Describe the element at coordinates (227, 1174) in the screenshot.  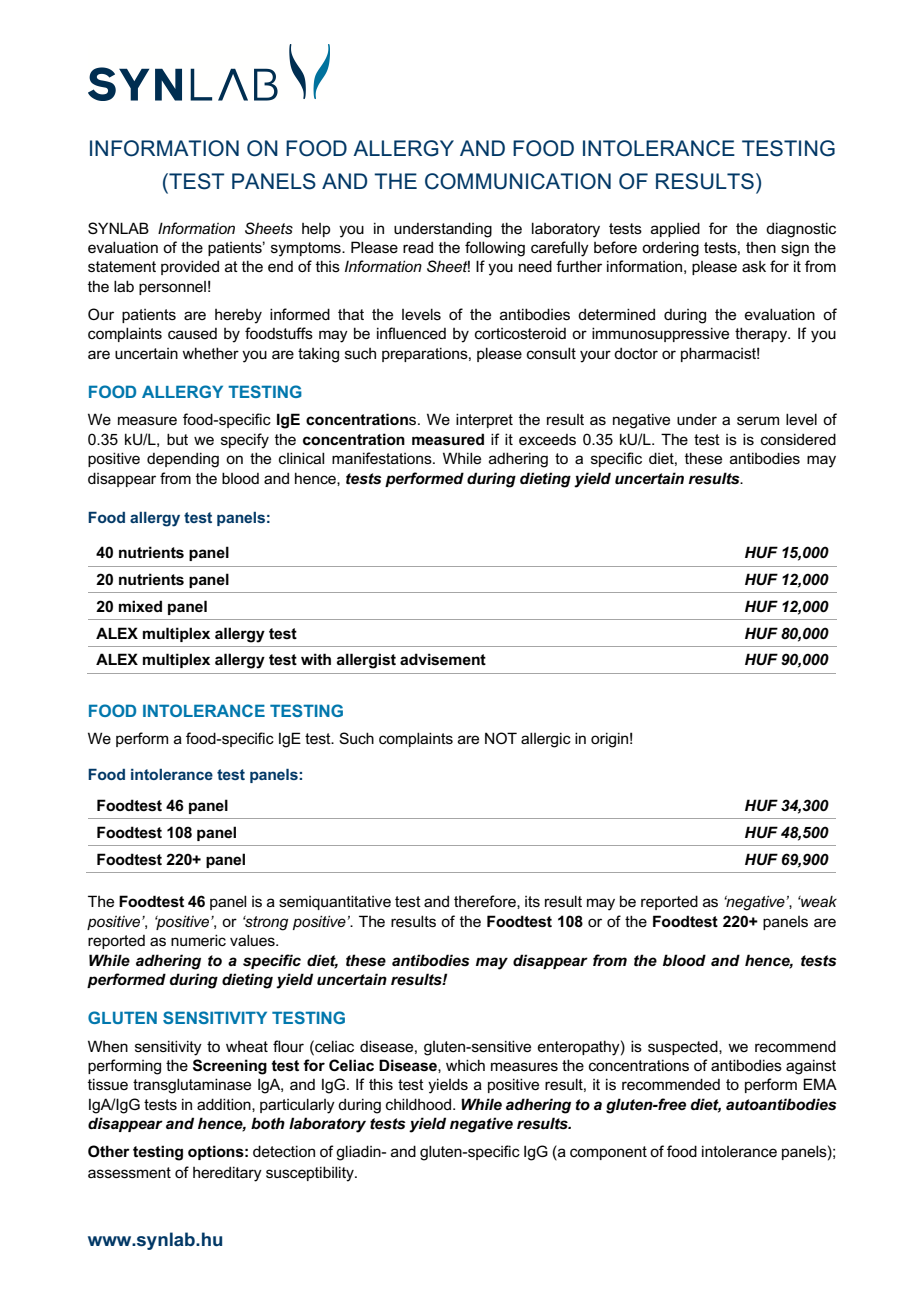
I see `hereditary` at that location.
